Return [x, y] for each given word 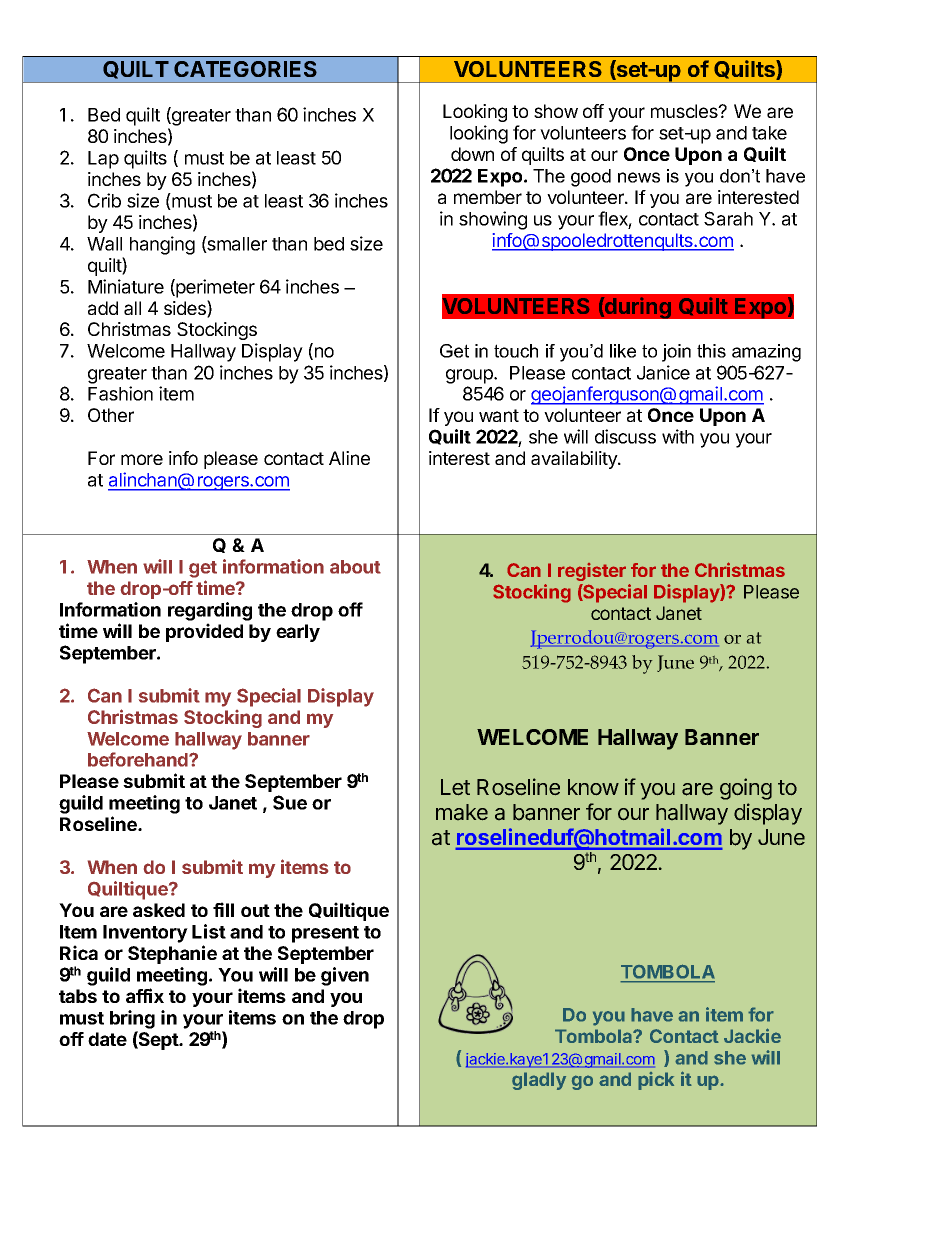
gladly [539, 1081]
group [470, 376]
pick [656, 1081]
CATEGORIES [245, 69]
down [472, 154]
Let [455, 787]
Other [111, 415]
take [769, 133]
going [746, 789]
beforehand [139, 759]
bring [132, 1019]
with [678, 436]
